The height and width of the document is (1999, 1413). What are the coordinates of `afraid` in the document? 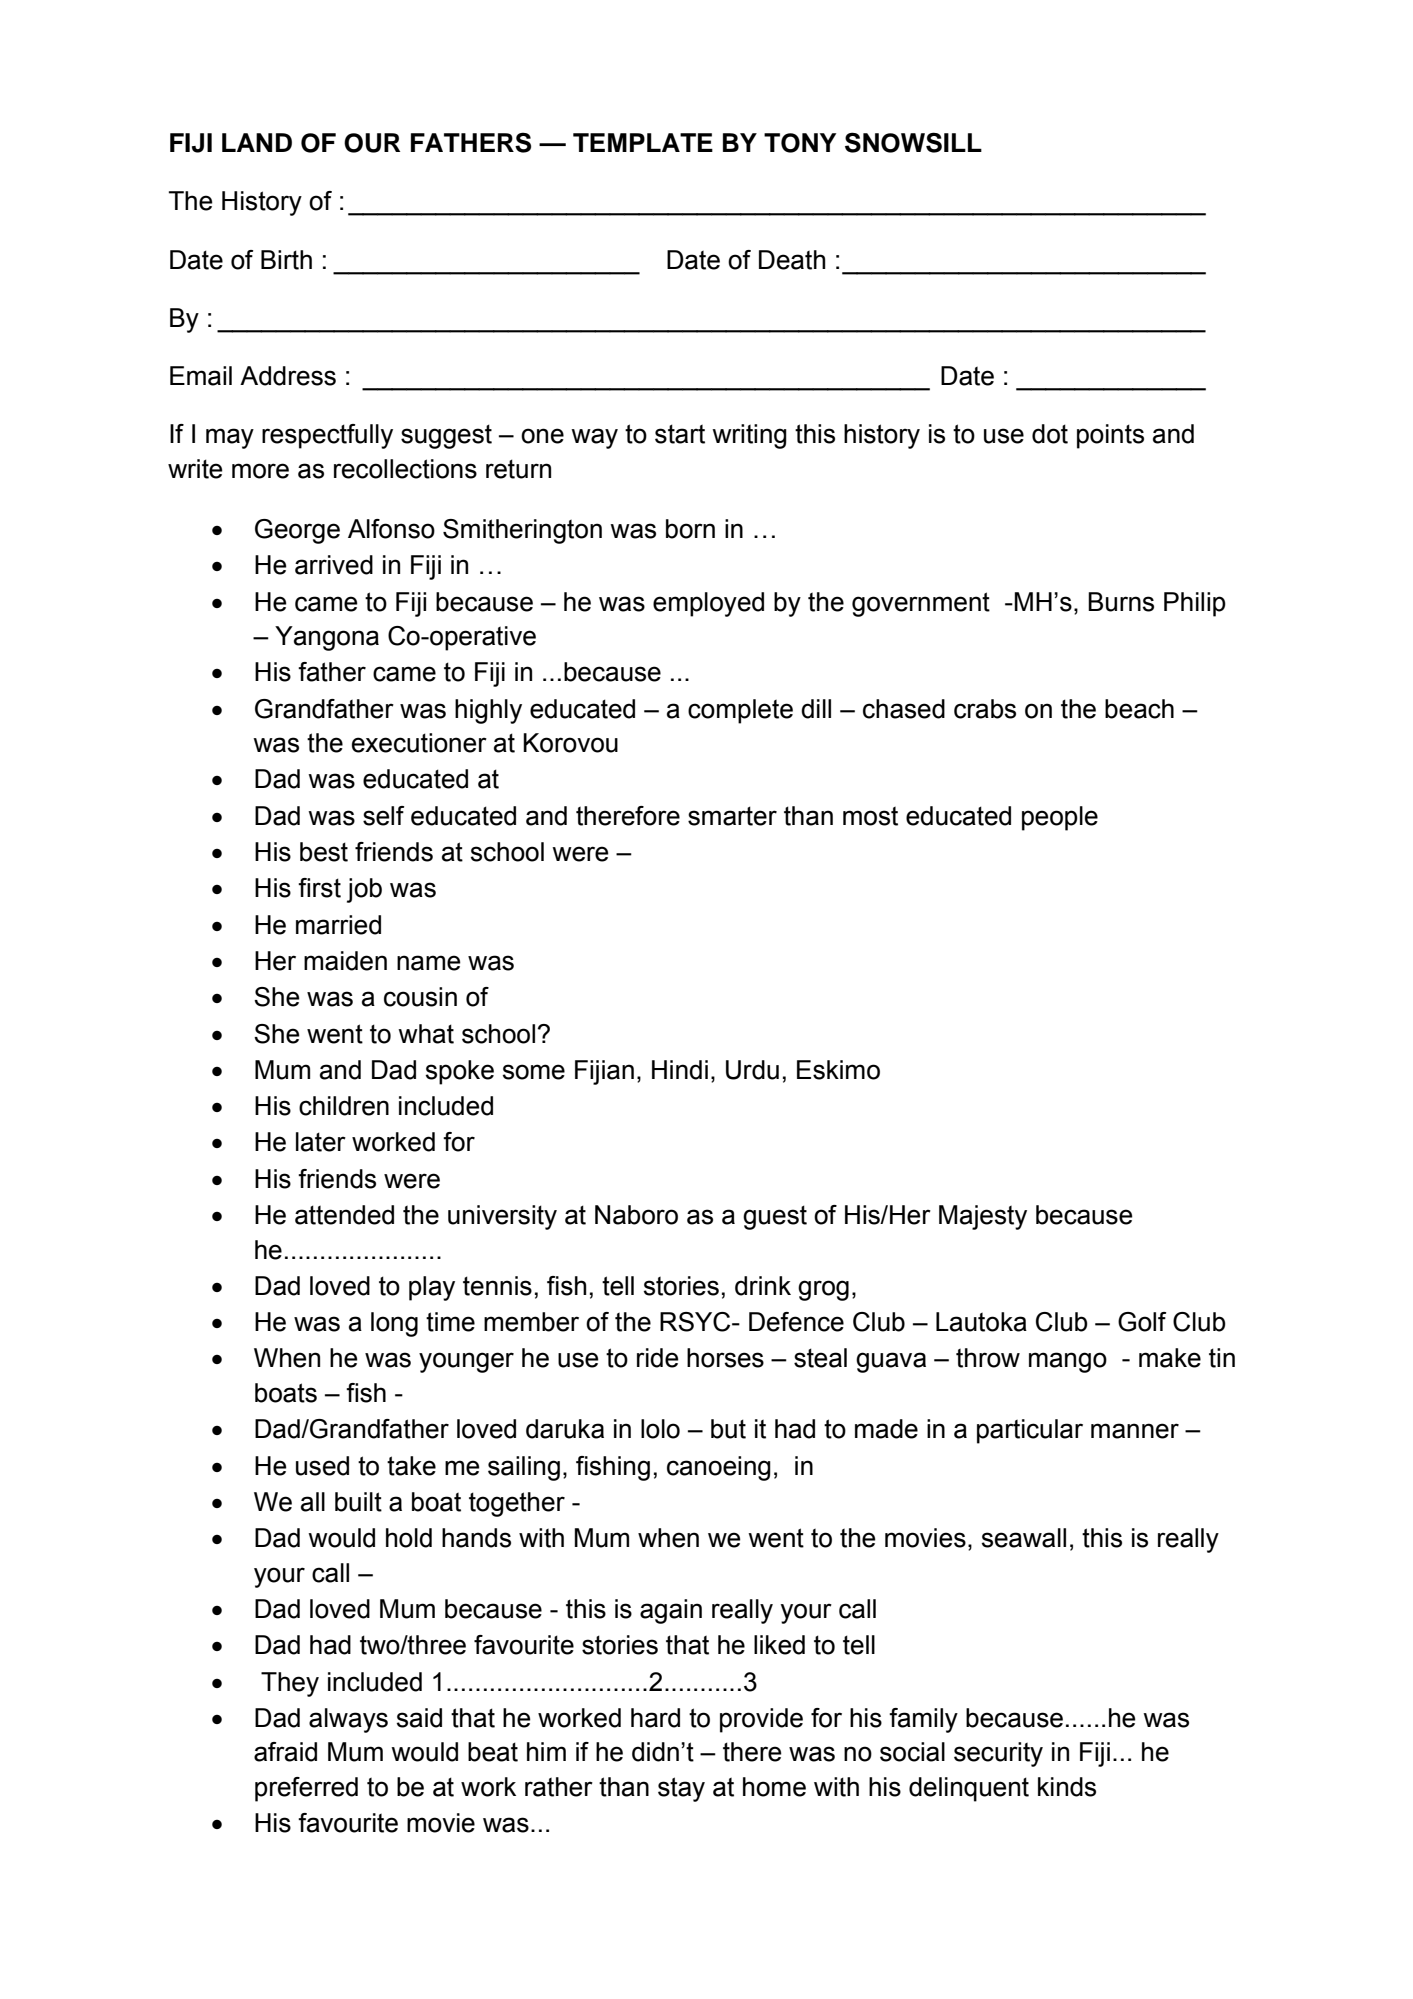 It's located at (285, 1752).
